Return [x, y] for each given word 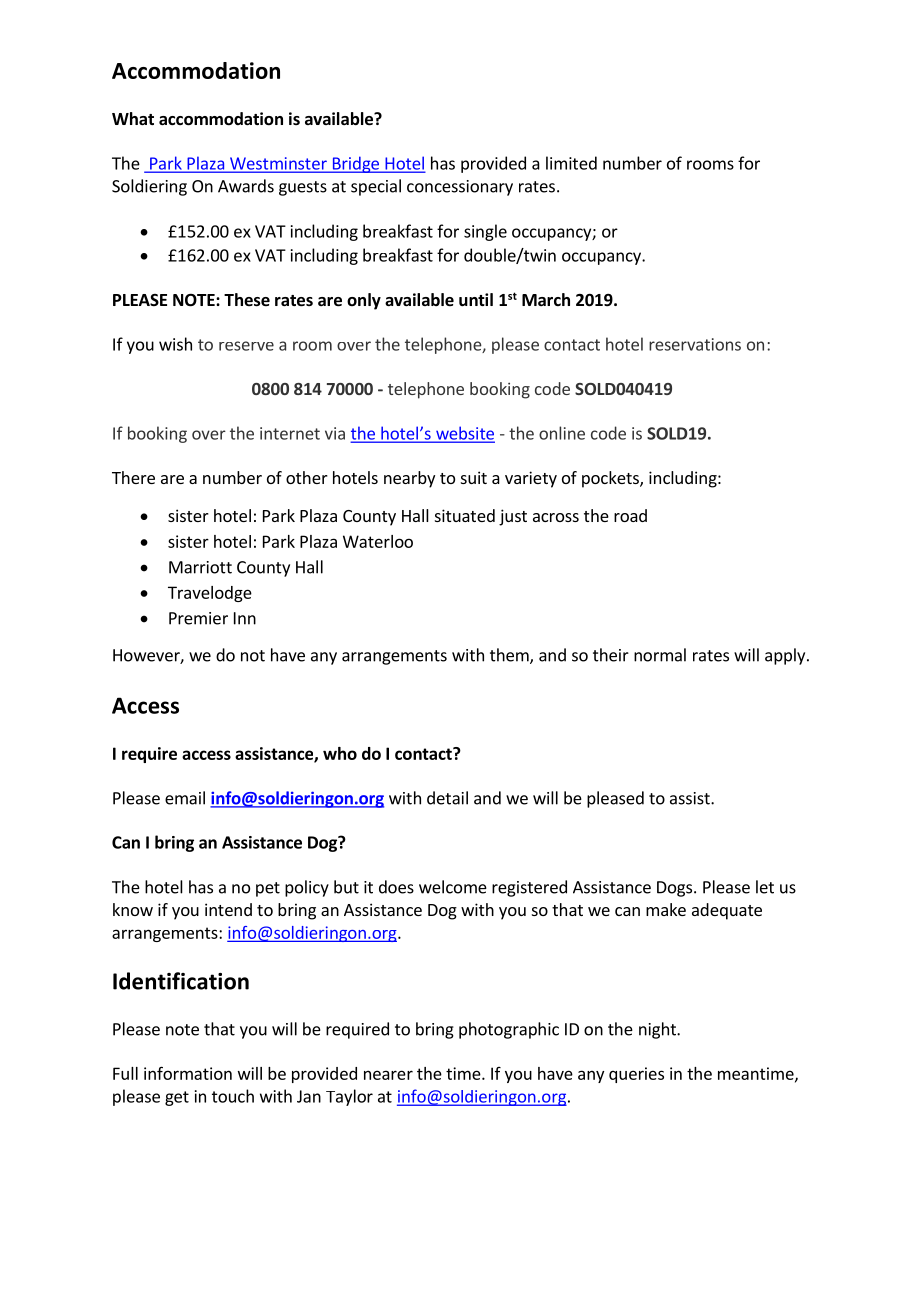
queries [636, 1075]
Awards [246, 186]
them [510, 656]
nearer [388, 1075]
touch [233, 1096]
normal [660, 655]
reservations [695, 344]
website [464, 434]
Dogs [676, 889]
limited [571, 163]
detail [447, 798]
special [376, 187]
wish [175, 344]
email [185, 798]
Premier [198, 618]
